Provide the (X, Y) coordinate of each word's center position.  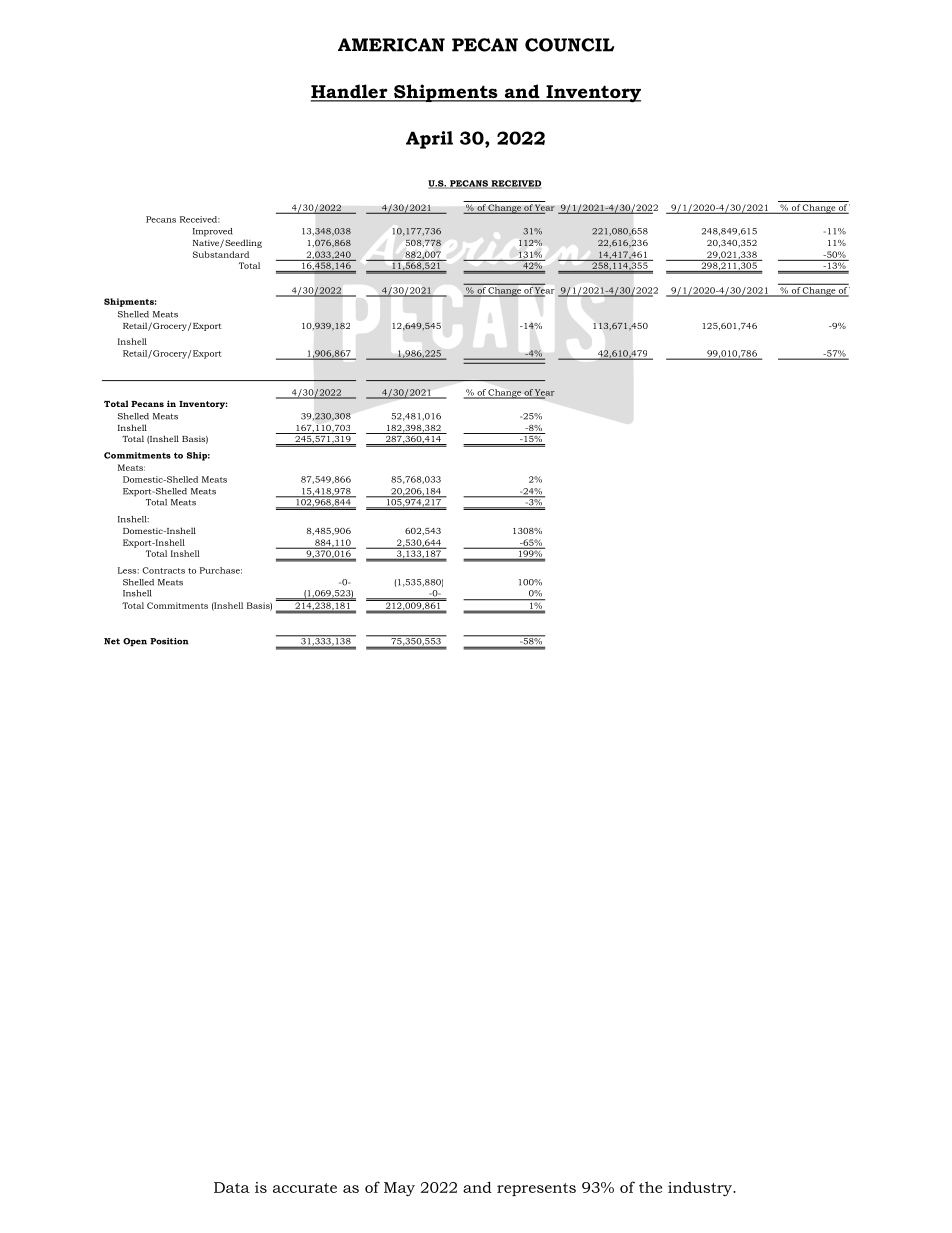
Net (112, 641)
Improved (213, 232)
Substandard (221, 254)
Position (169, 641)
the (650, 1187)
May (399, 1189)
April (429, 140)
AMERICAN (391, 45)
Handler (350, 92)
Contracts (163, 570)
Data (232, 1187)
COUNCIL (569, 45)
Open (135, 642)
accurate (305, 1188)
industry (701, 1188)
